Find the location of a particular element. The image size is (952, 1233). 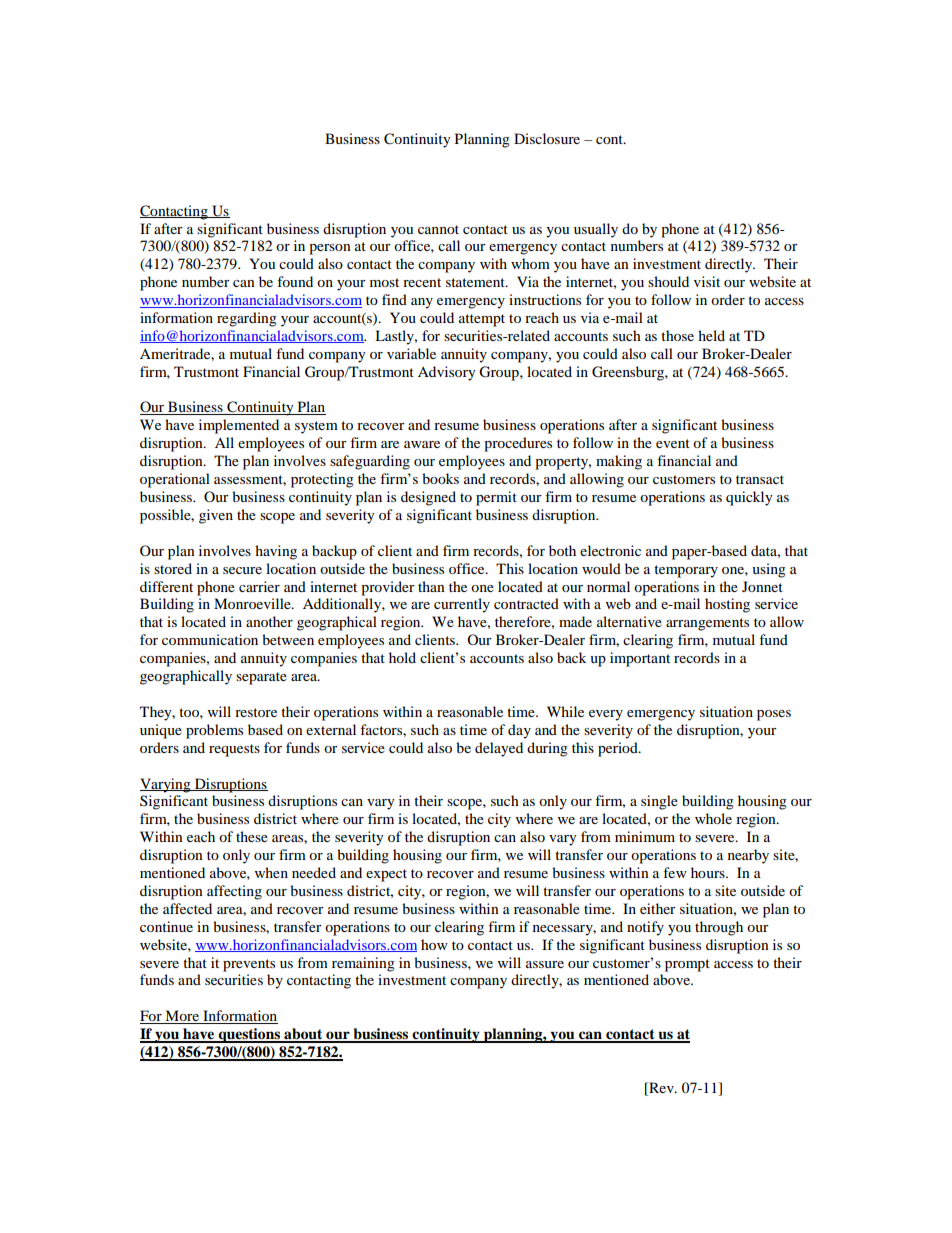

attempt is located at coordinates (482, 320).
